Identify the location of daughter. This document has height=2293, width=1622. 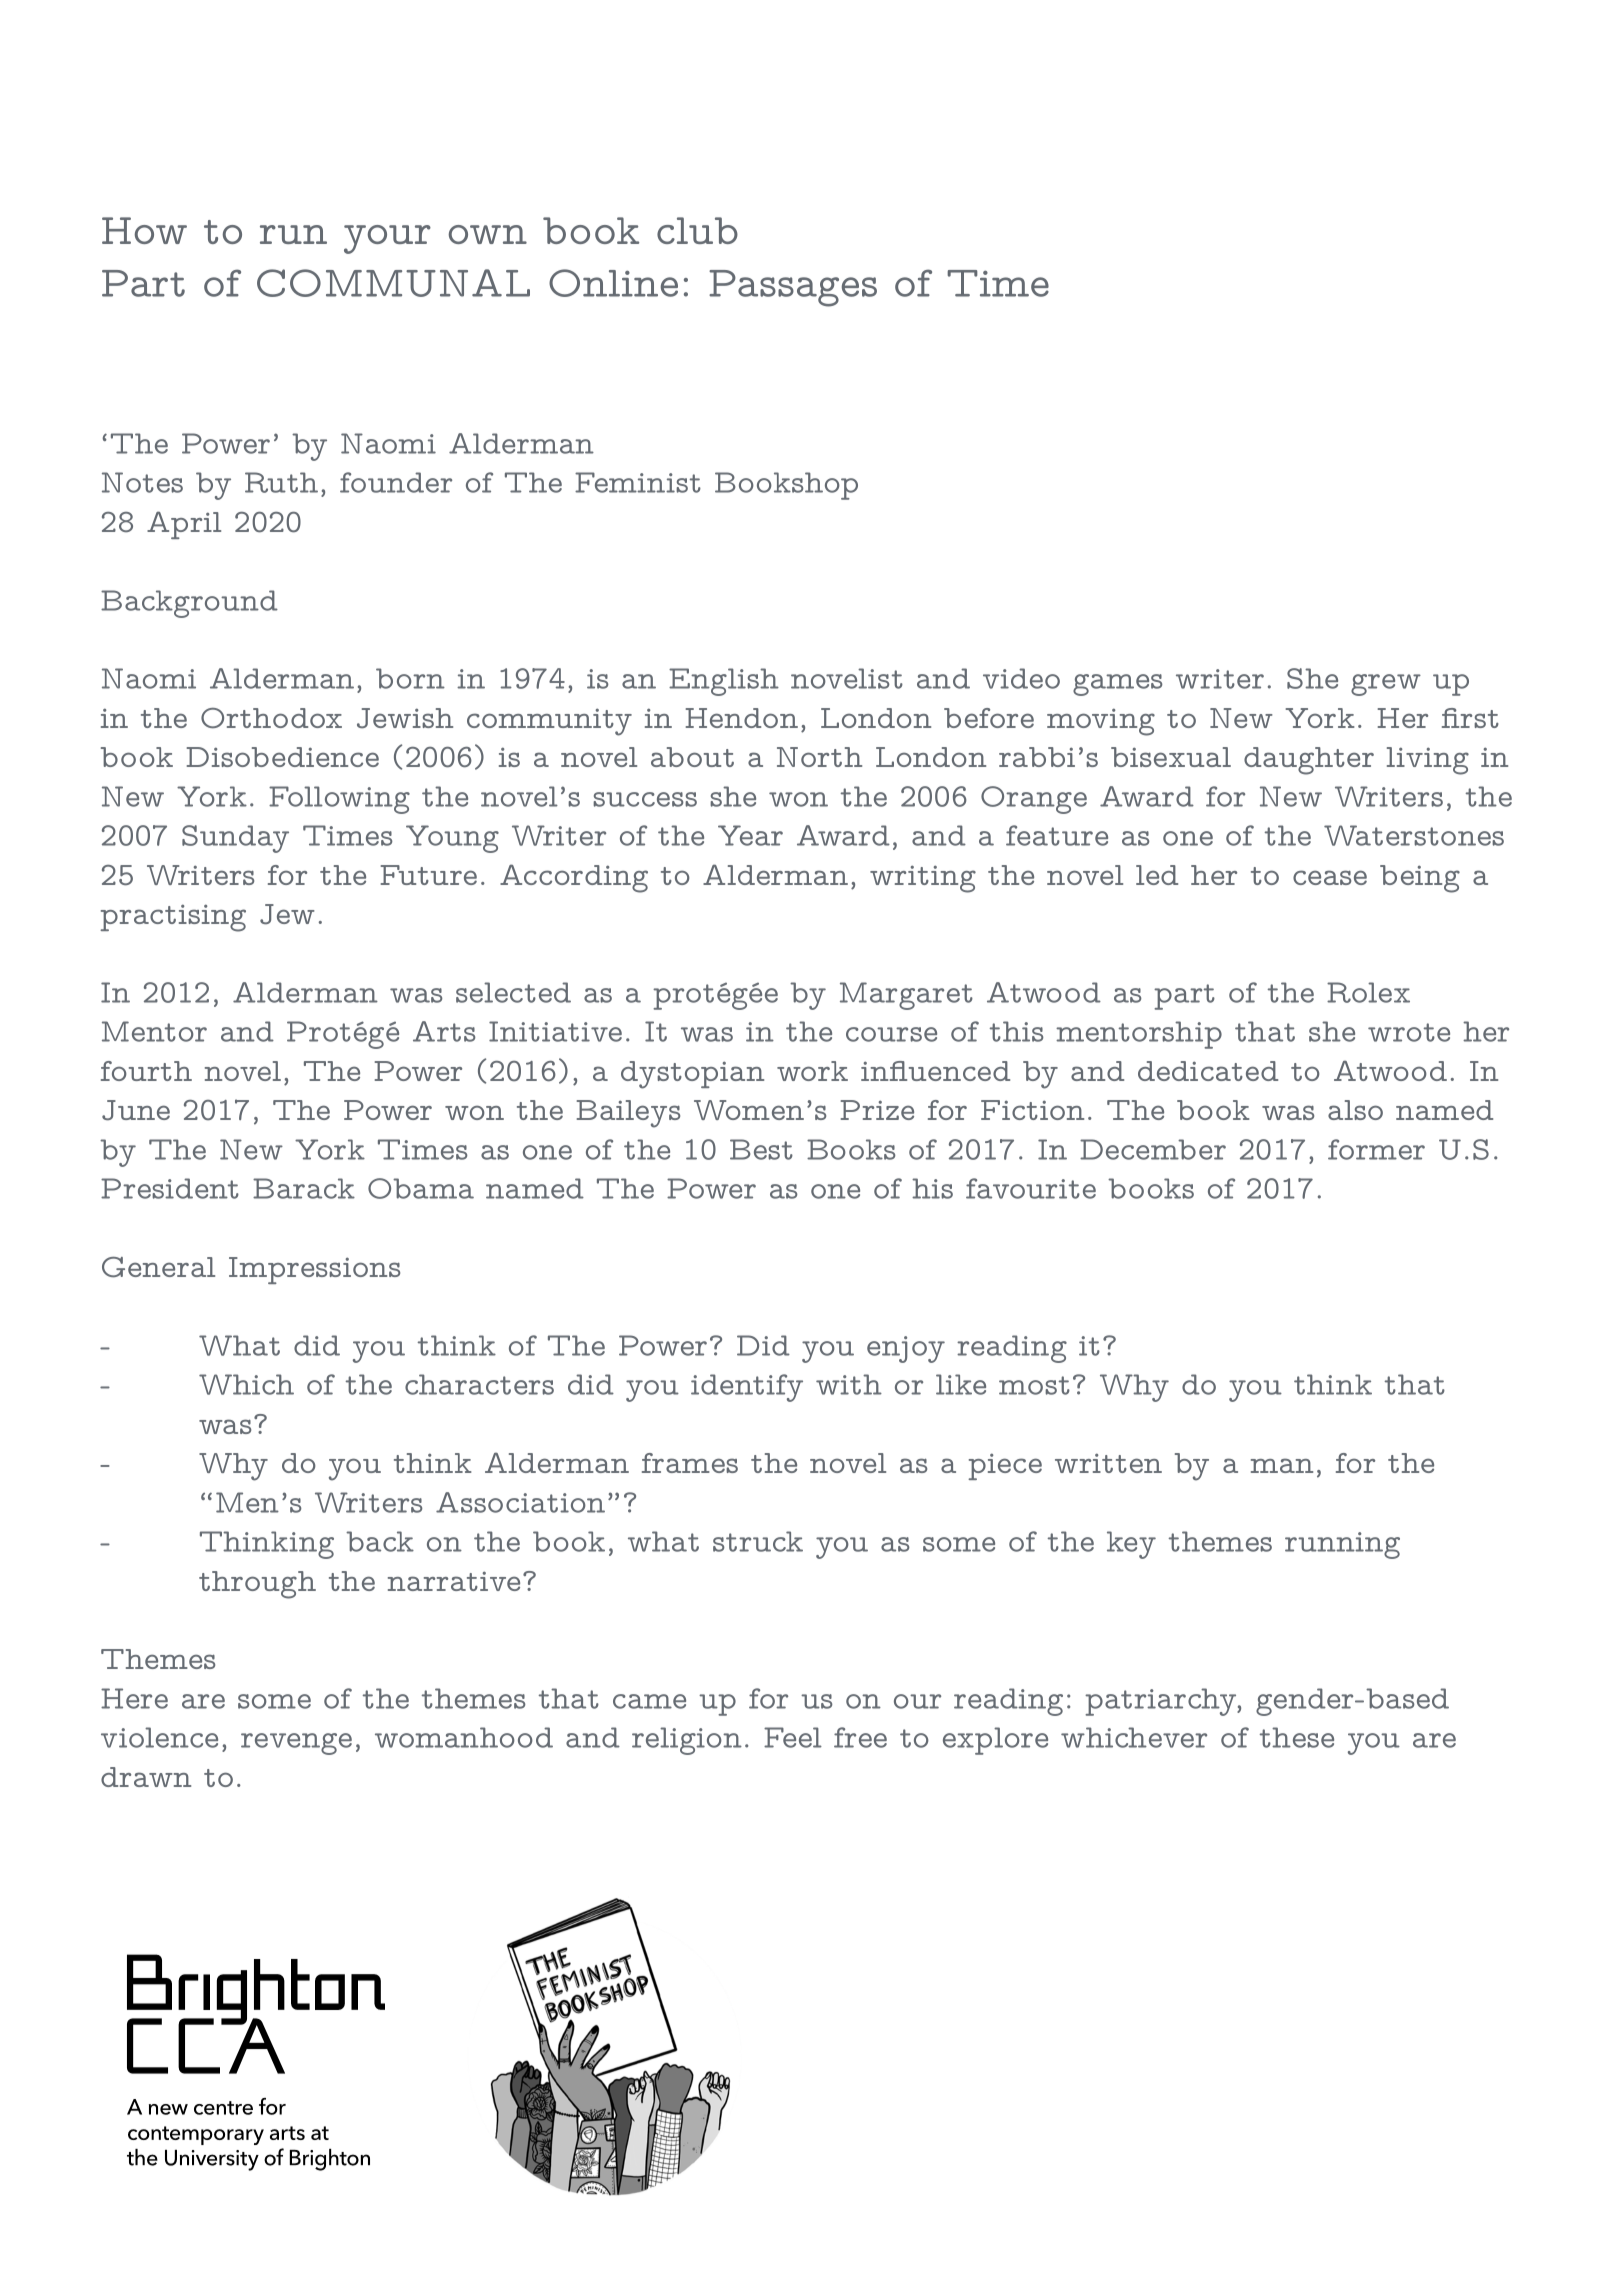
(1309, 761).
